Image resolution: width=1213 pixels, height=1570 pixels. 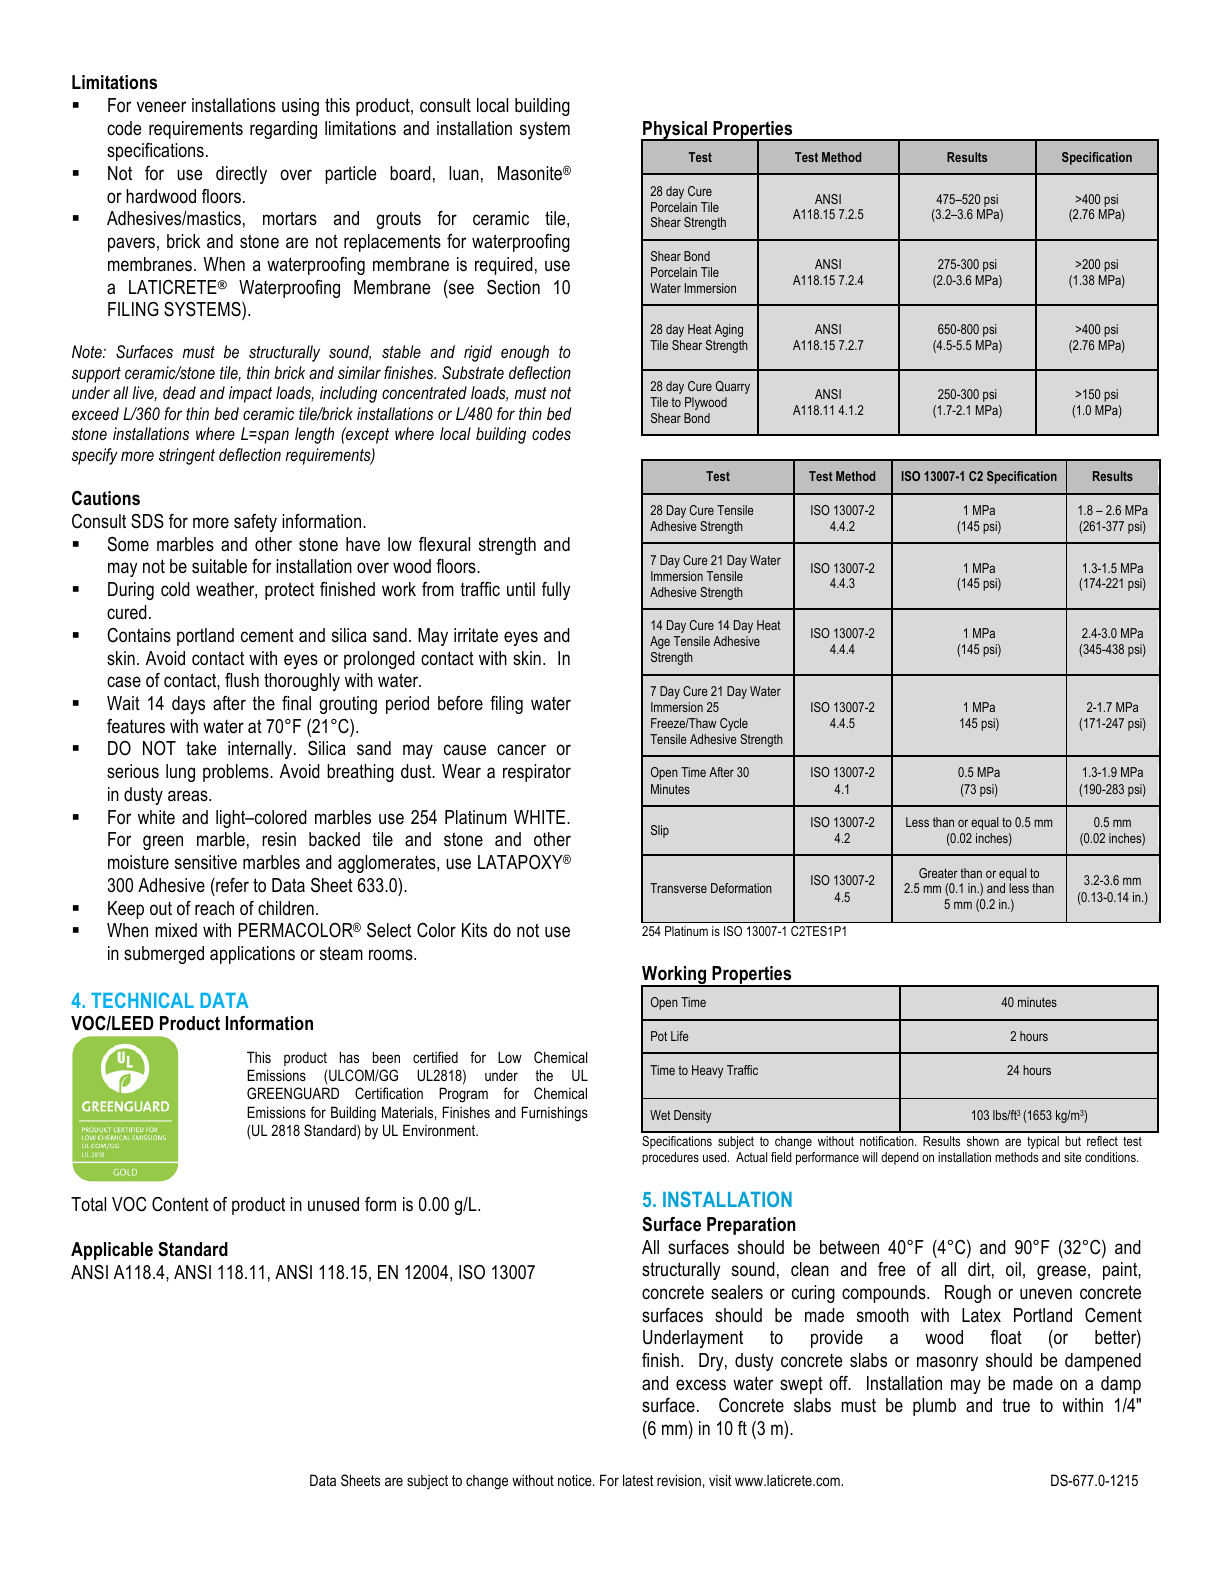 I want to click on enough, so click(x=525, y=353).
